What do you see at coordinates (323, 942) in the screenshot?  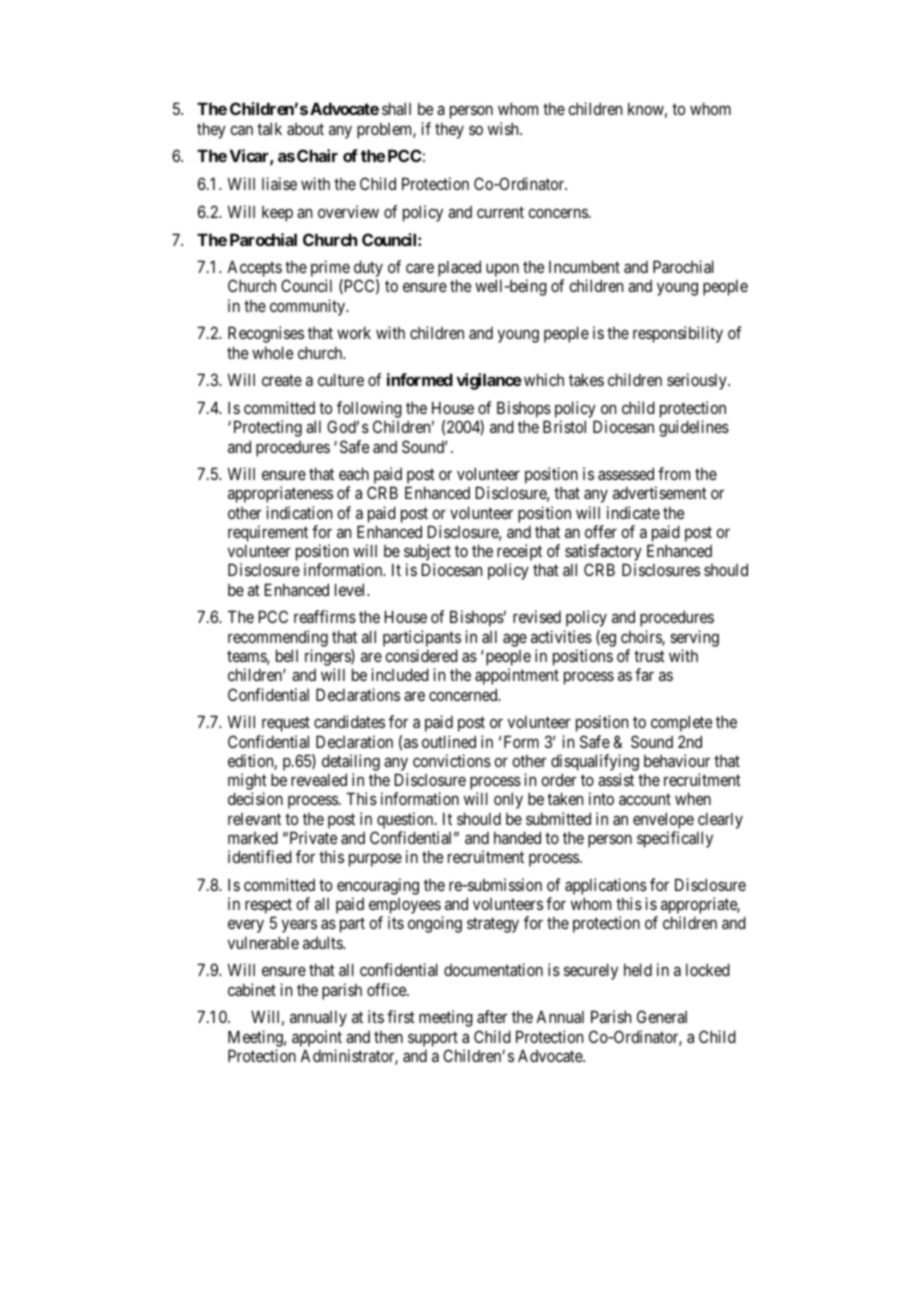 I see `adults` at bounding box center [323, 942].
